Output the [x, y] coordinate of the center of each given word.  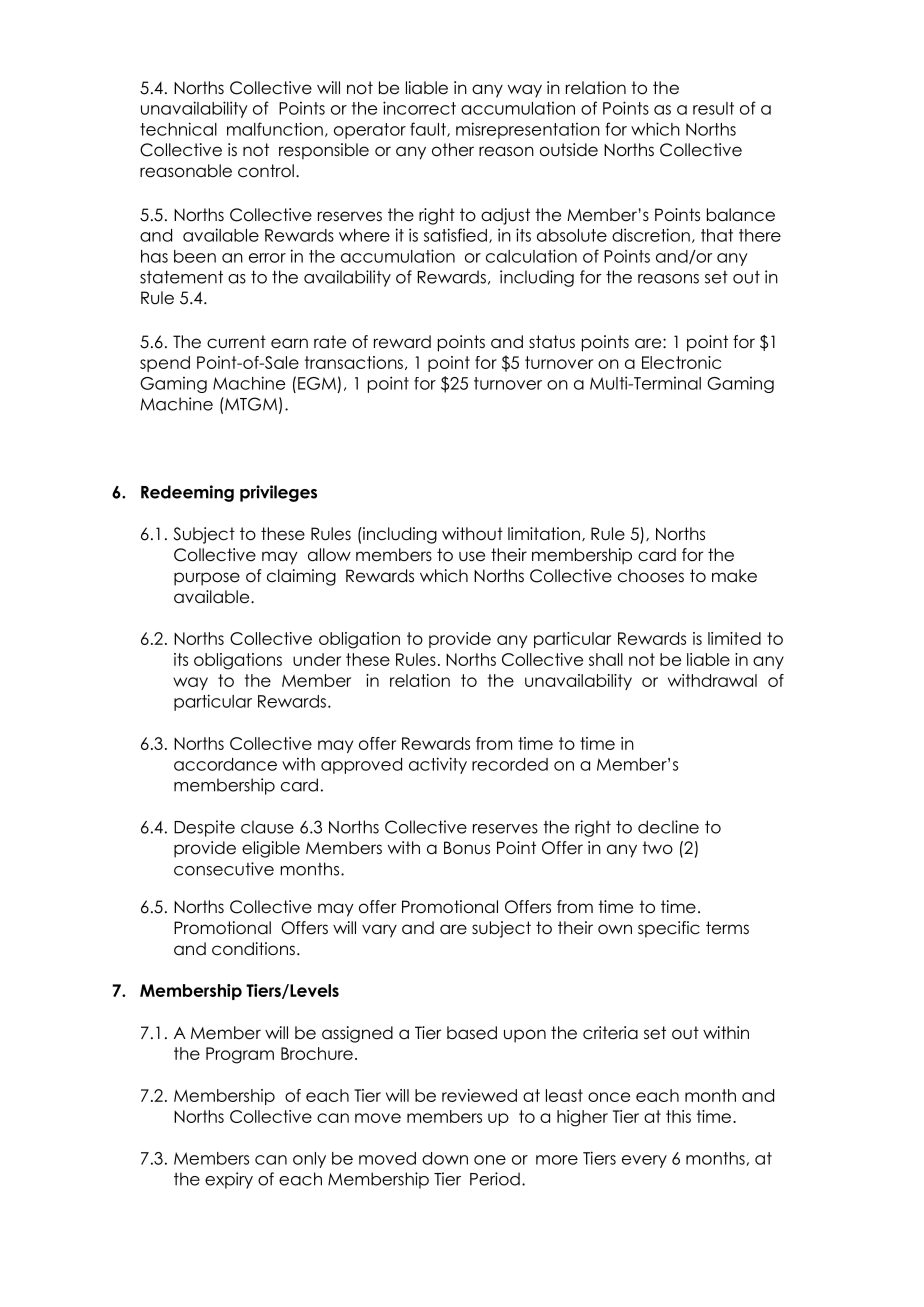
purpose [207, 579]
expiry [229, 1180]
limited [734, 638]
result [713, 108]
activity [438, 765]
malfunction [275, 129]
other [453, 150]
